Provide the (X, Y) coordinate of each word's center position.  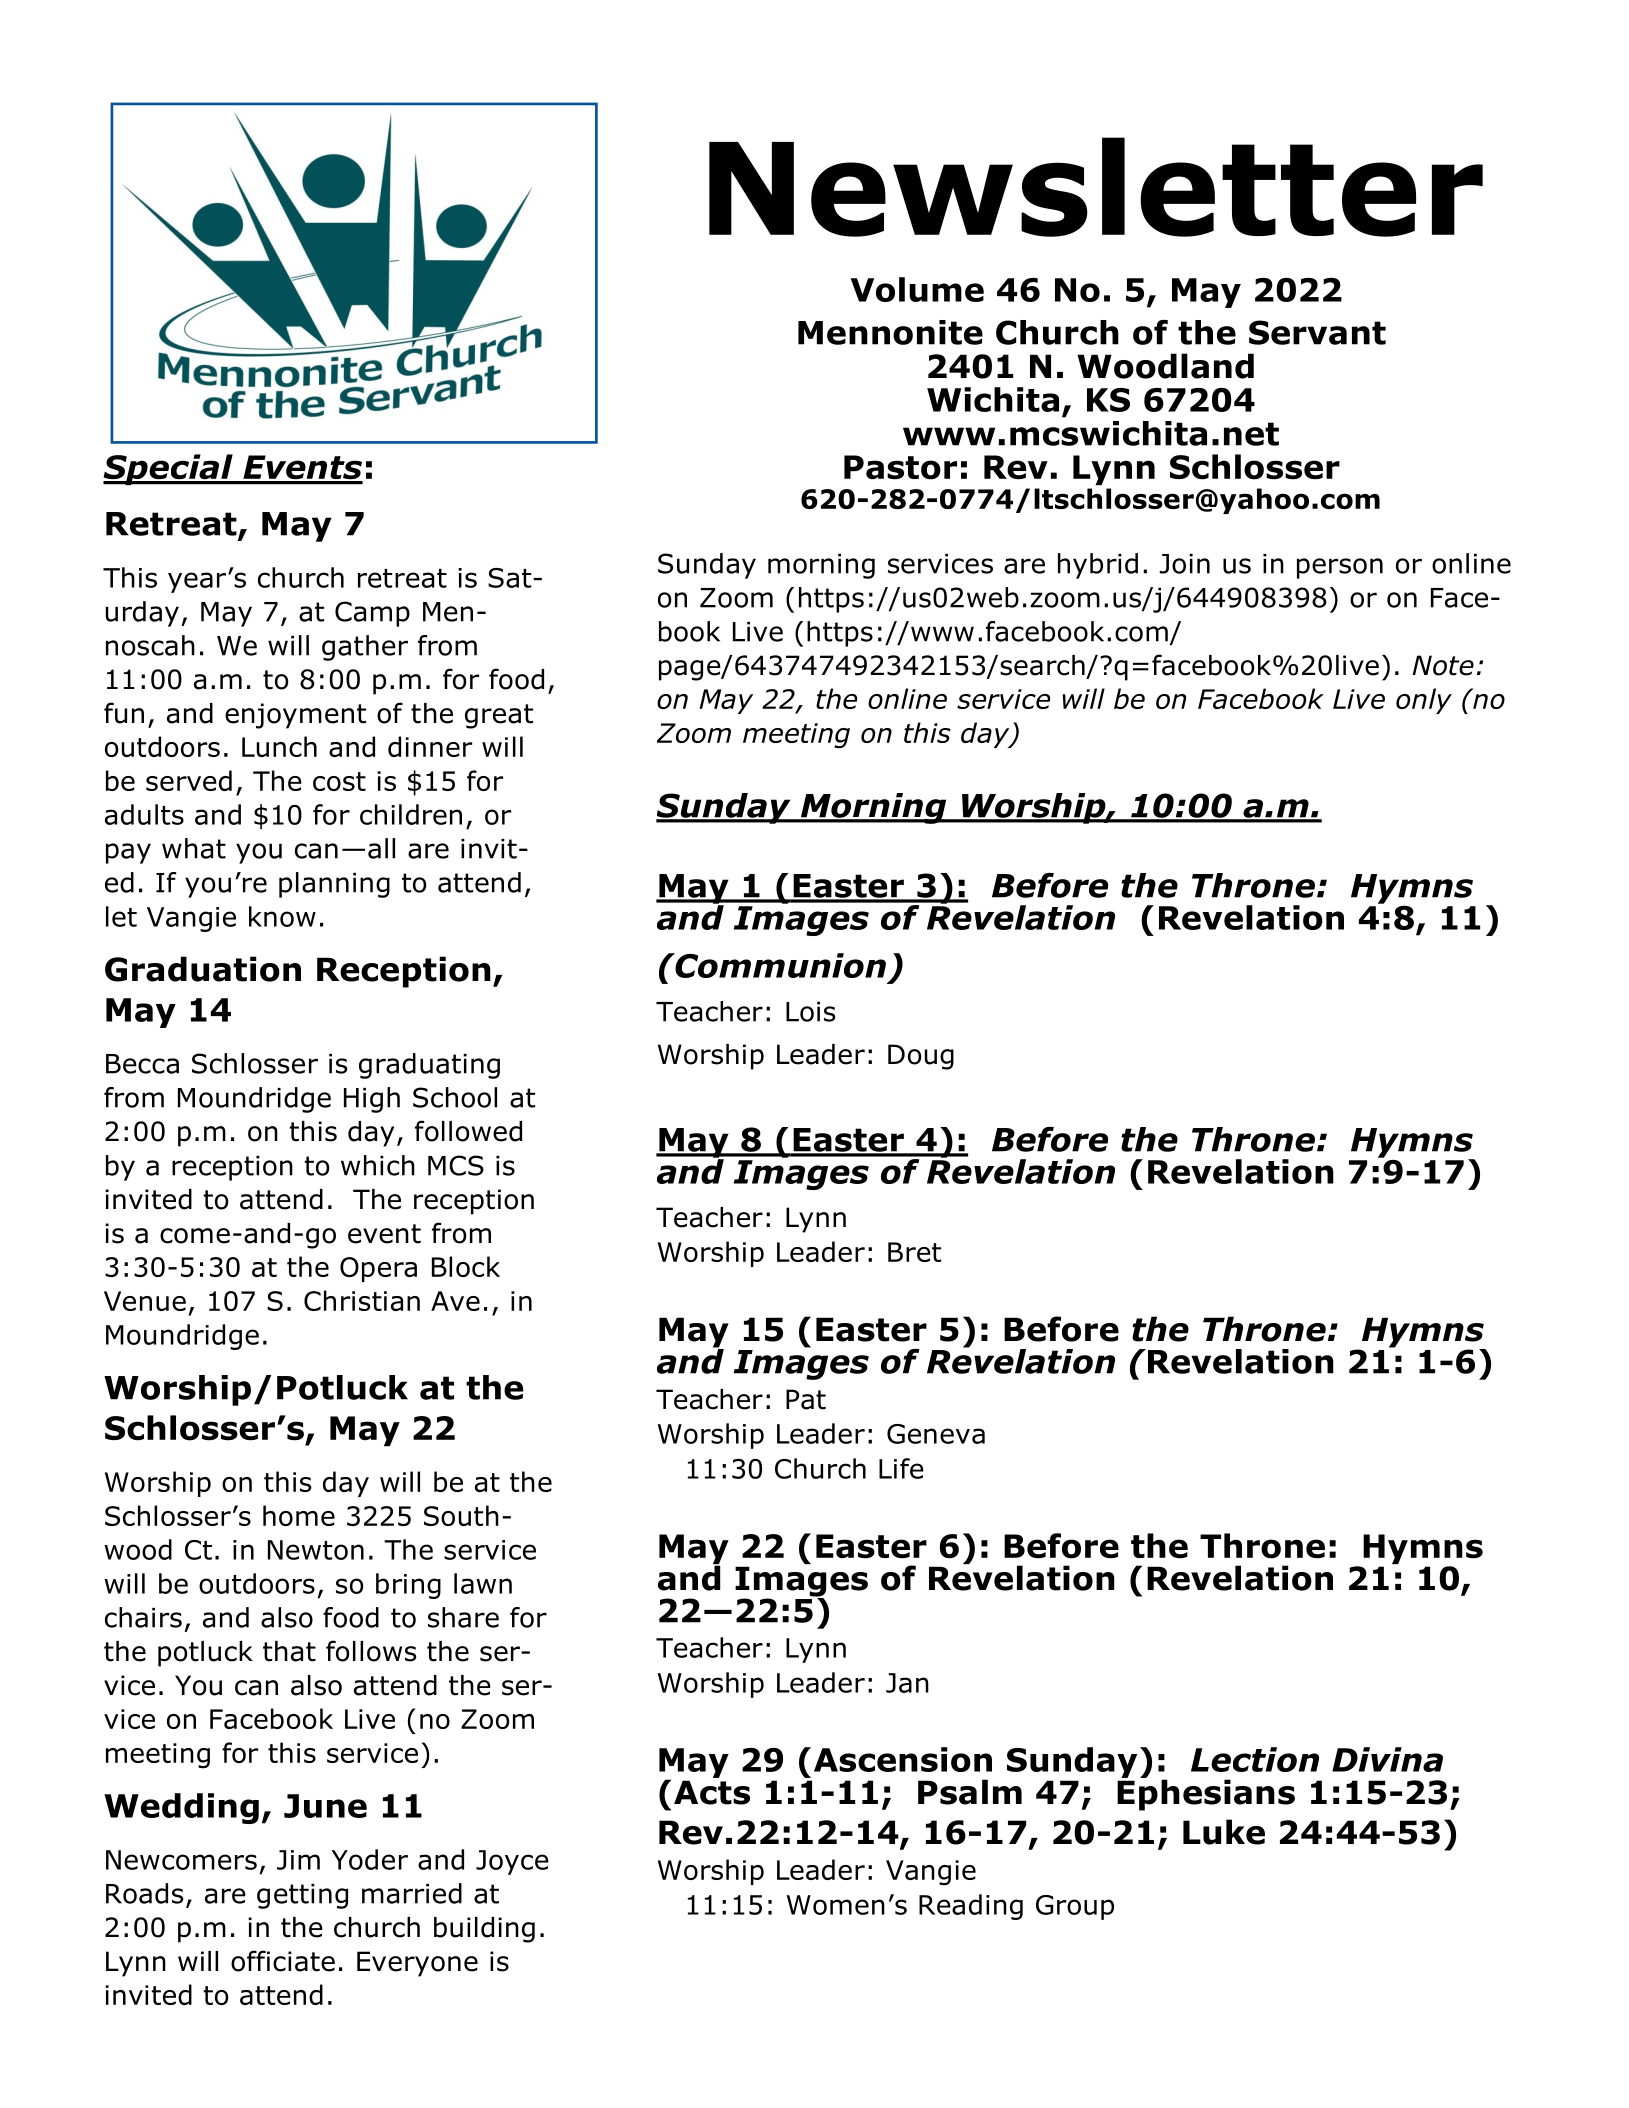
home (299, 1515)
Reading (971, 1907)
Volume (917, 289)
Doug (921, 1057)
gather (365, 648)
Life (901, 1468)
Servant (1317, 332)
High (372, 1100)
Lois (811, 1011)
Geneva (936, 1434)
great (499, 716)
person (1340, 568)
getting (302, 1896)
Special (169, 469)
